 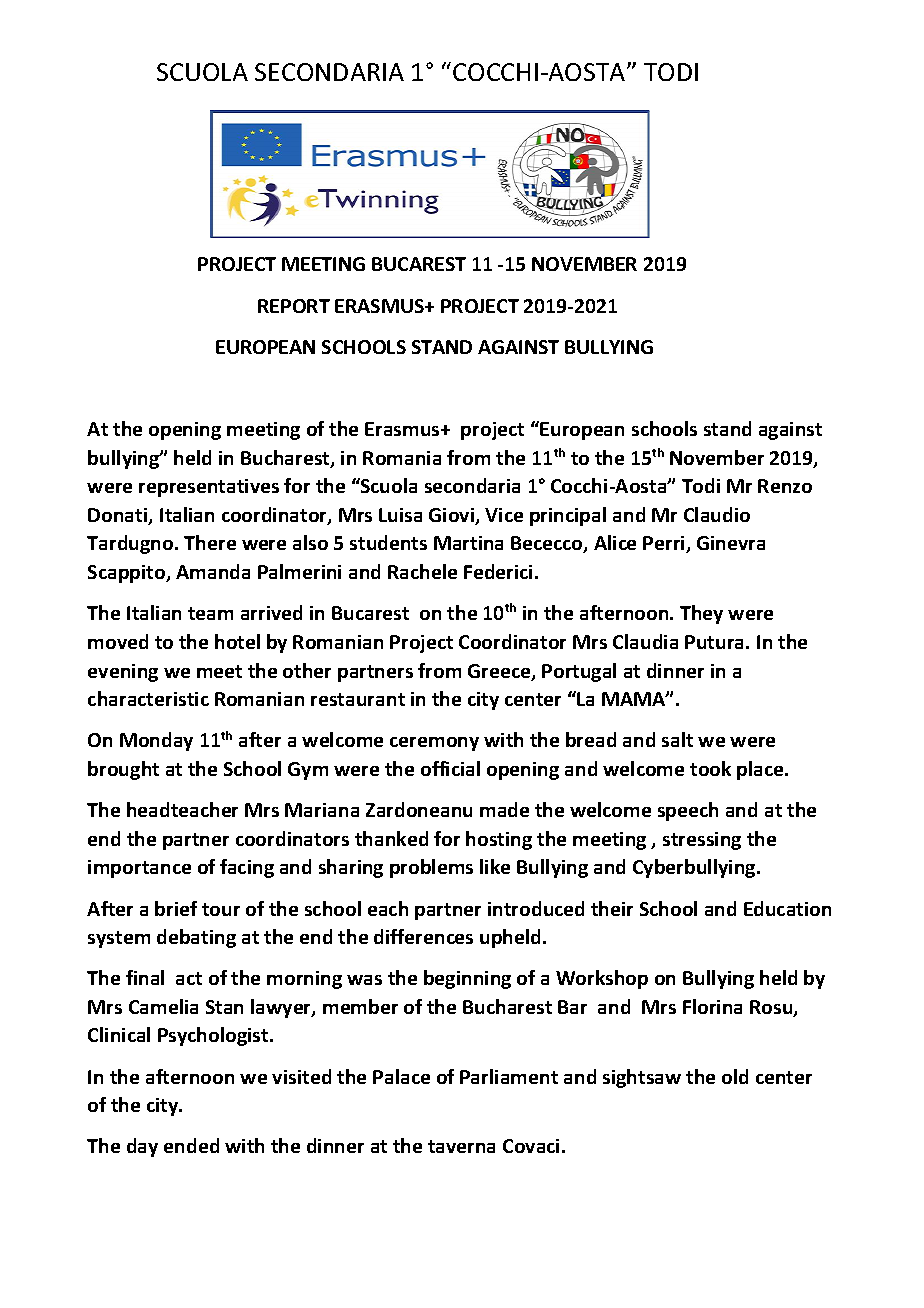 What do you see at coordinates (785, 486) in the page?
I see `Renzo` at bounding box center [785, 486].
